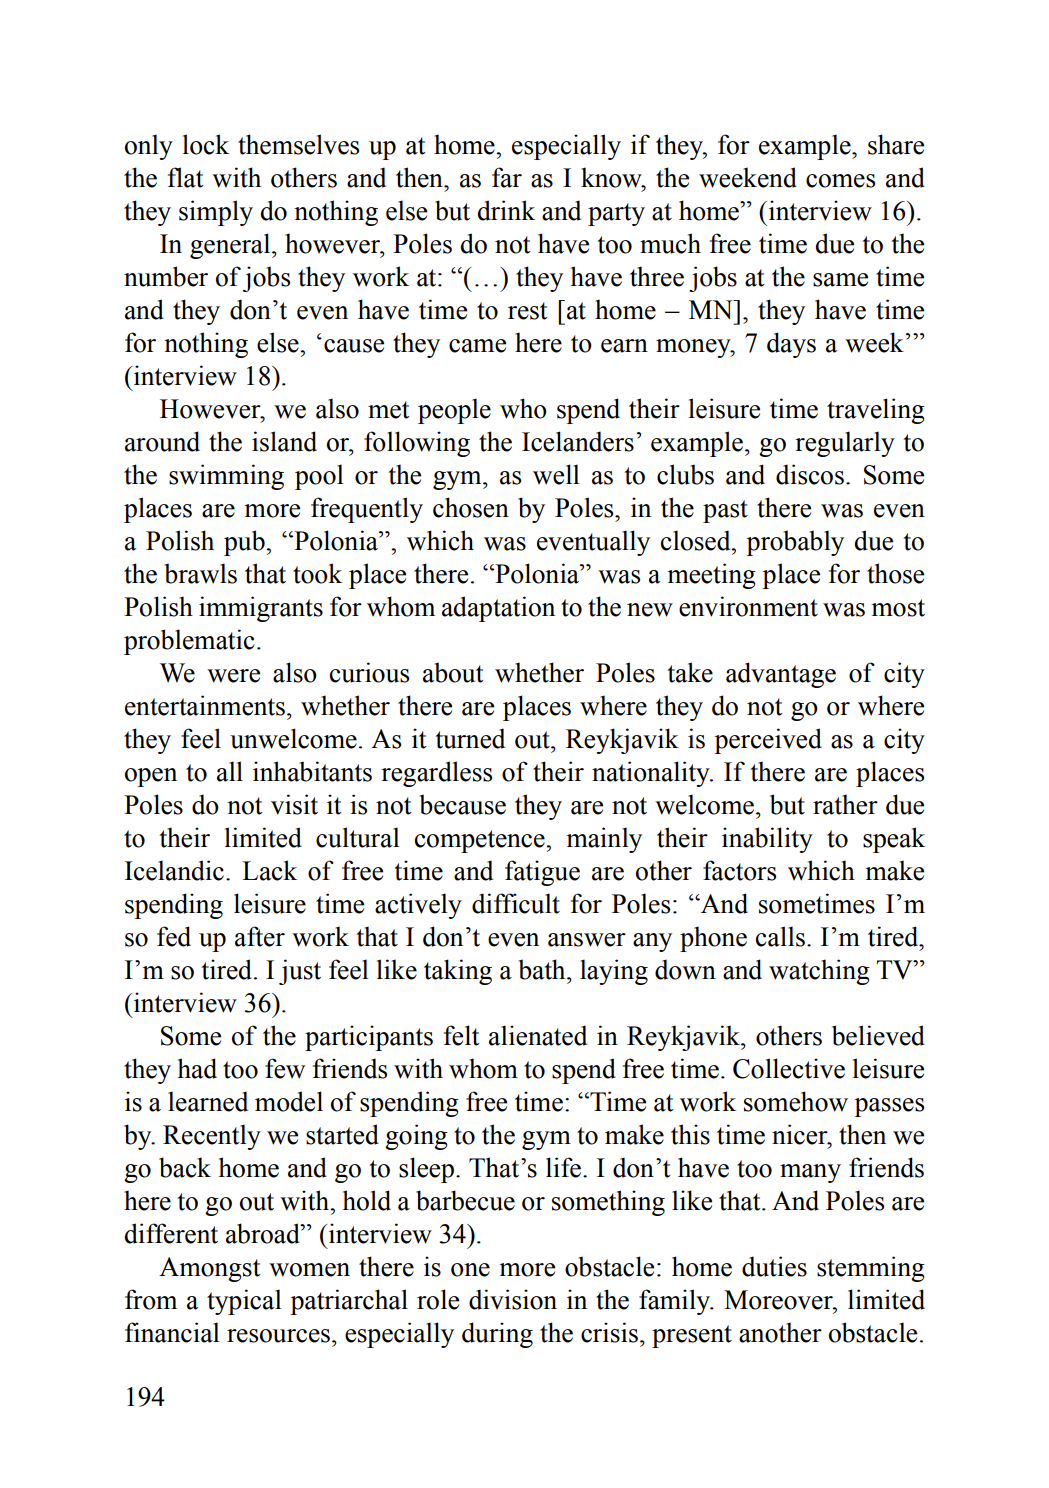 This screenshot has width=1049, height=1488. I want to click on Collective, so click(789, 1068).
